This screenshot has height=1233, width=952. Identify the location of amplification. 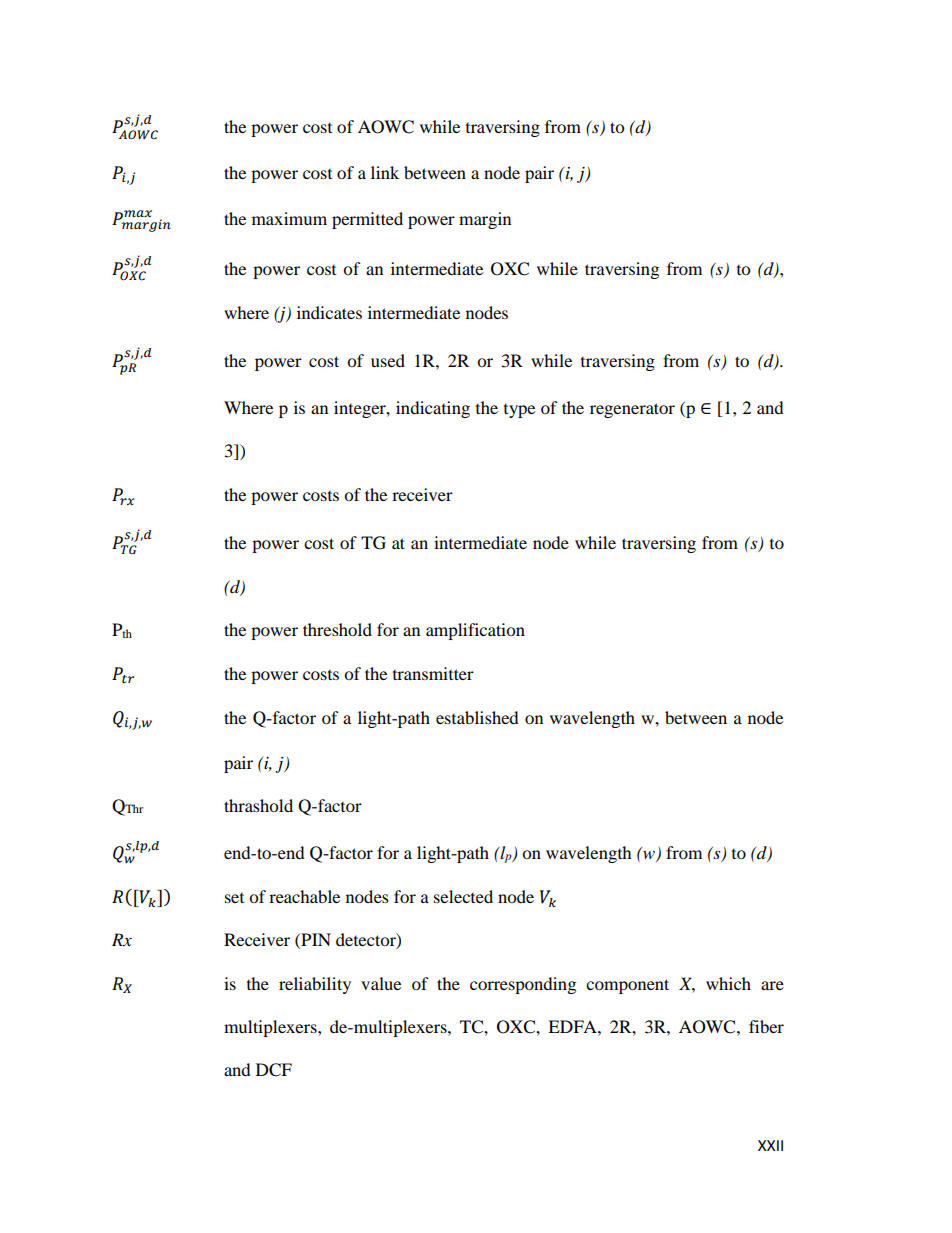
(475, 631).
